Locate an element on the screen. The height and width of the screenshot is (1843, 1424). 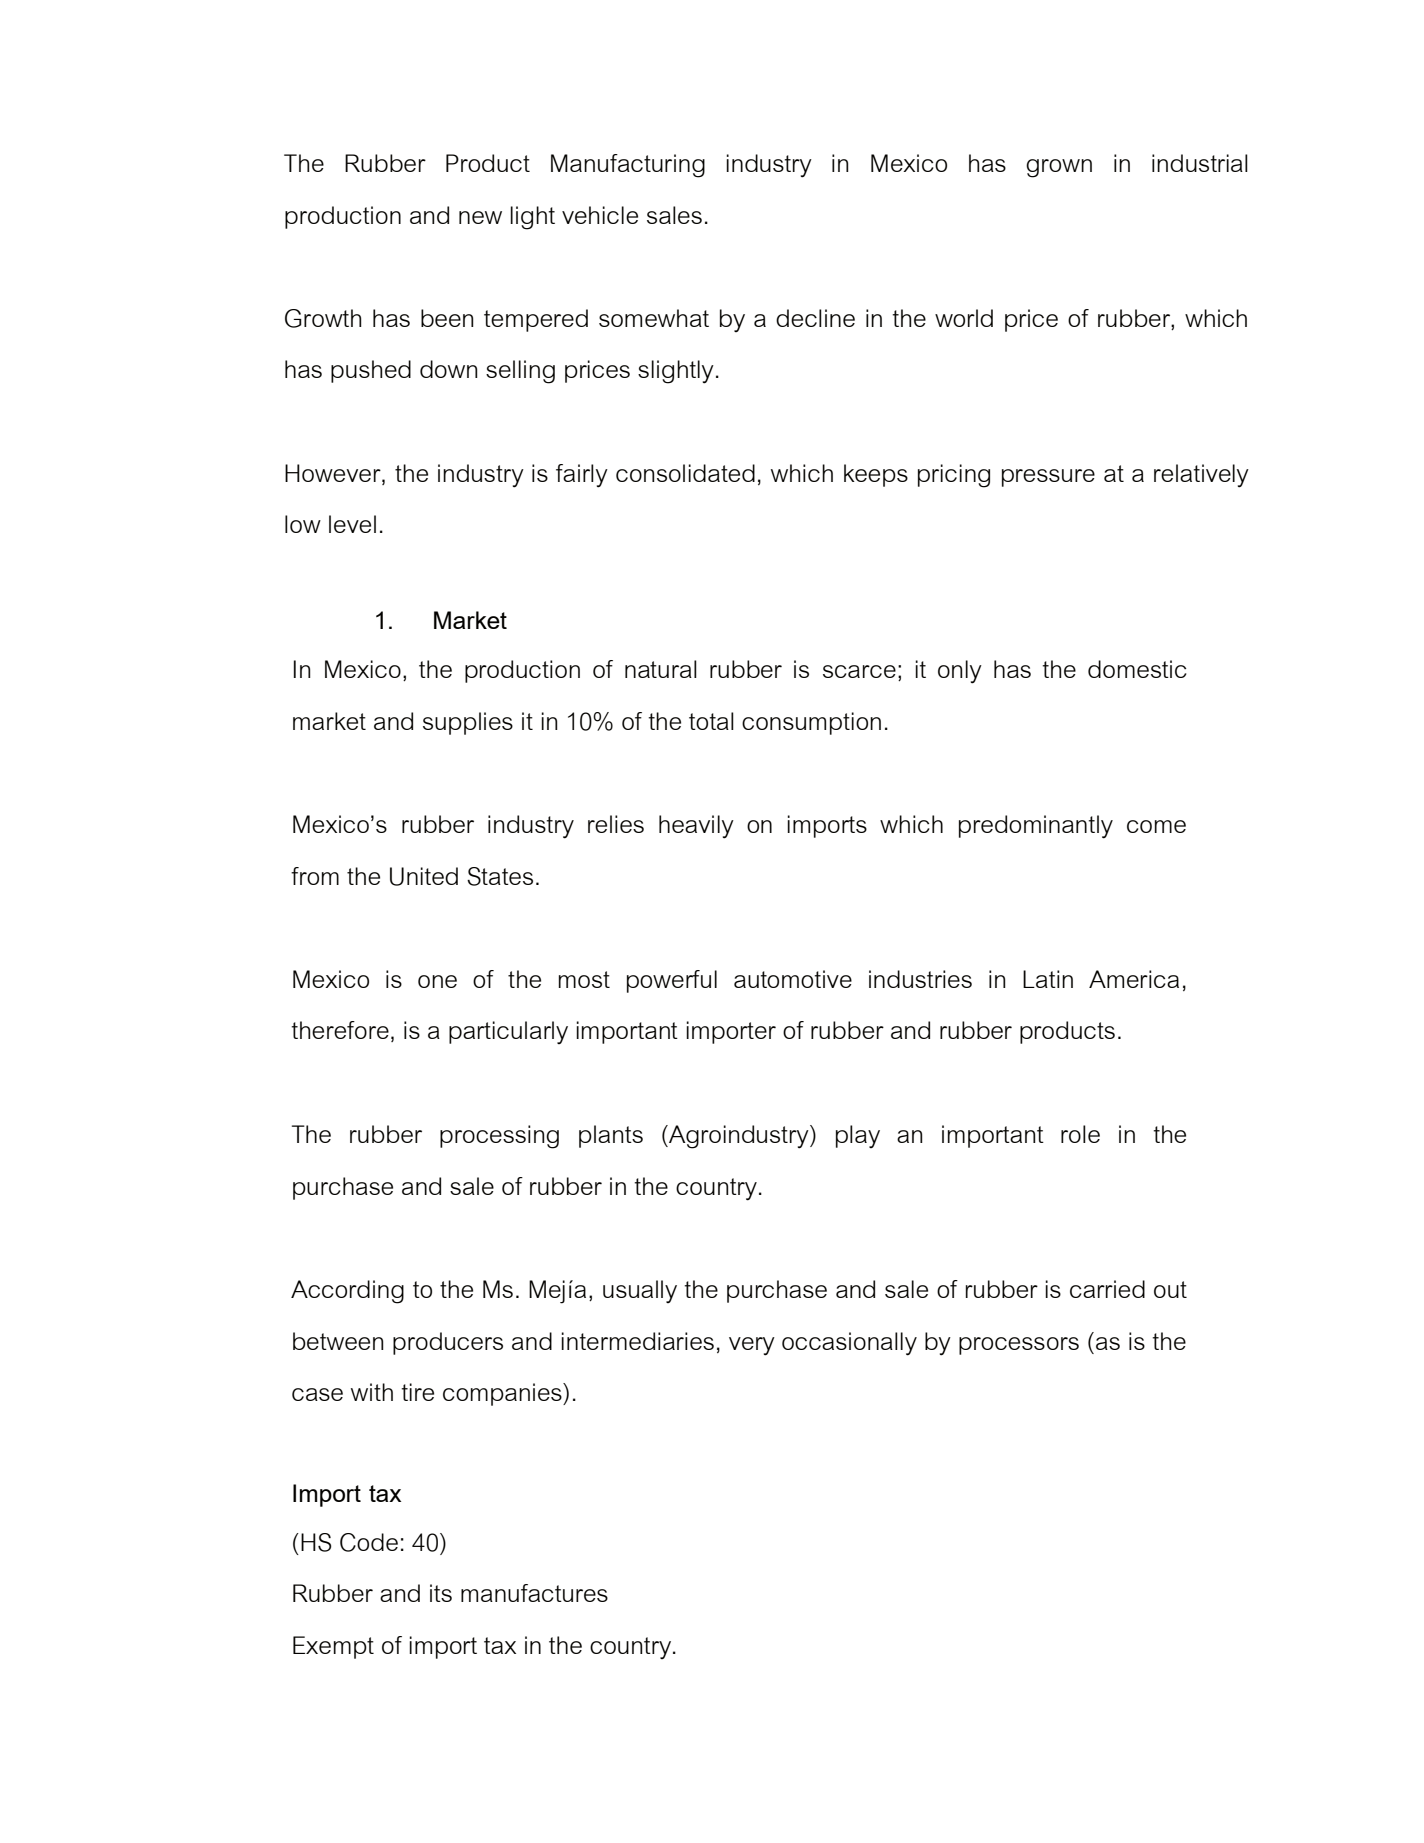
supplies is located at coordinates (468, 723).
